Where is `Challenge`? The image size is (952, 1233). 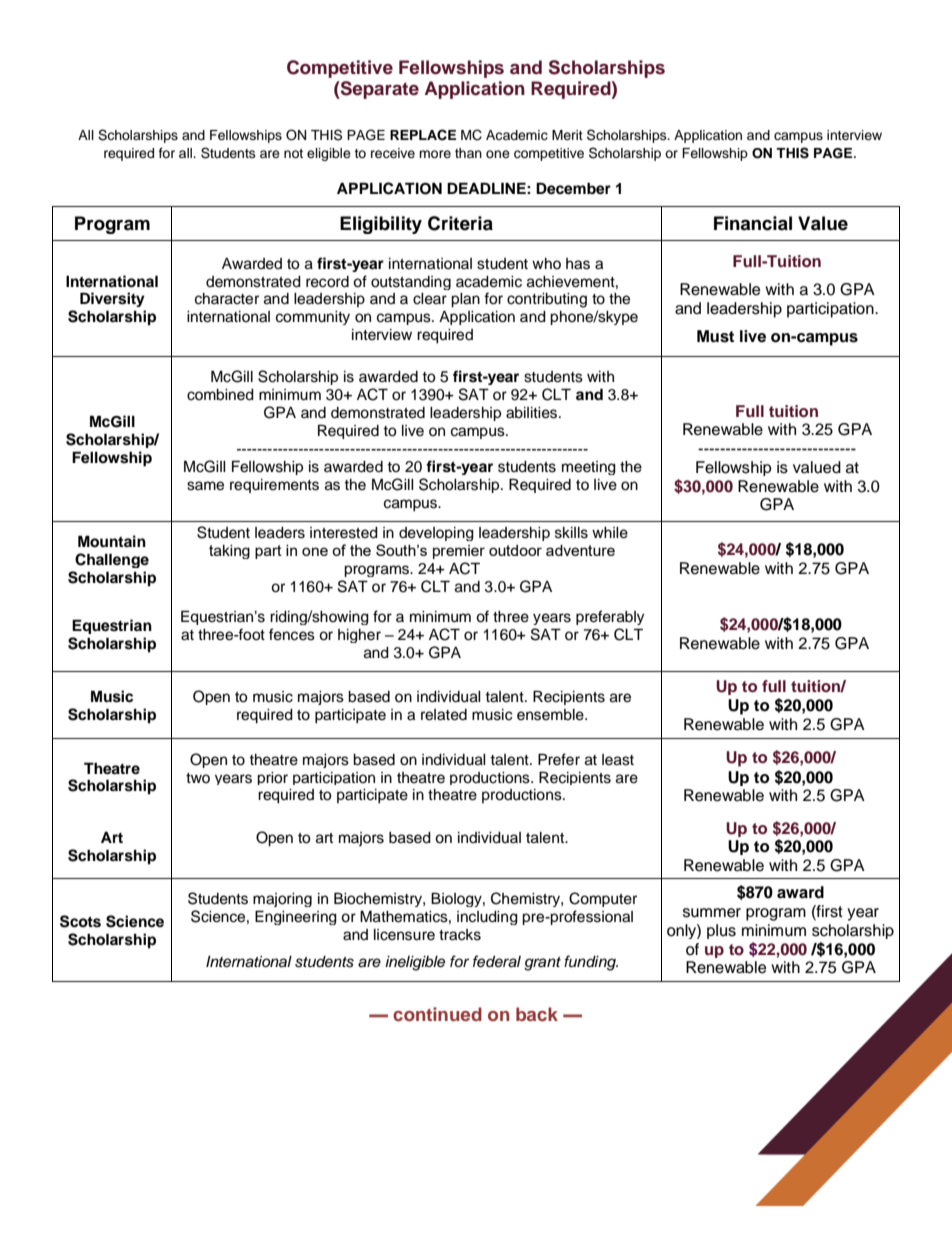 Challenge is located at coordinates (112, 560).
